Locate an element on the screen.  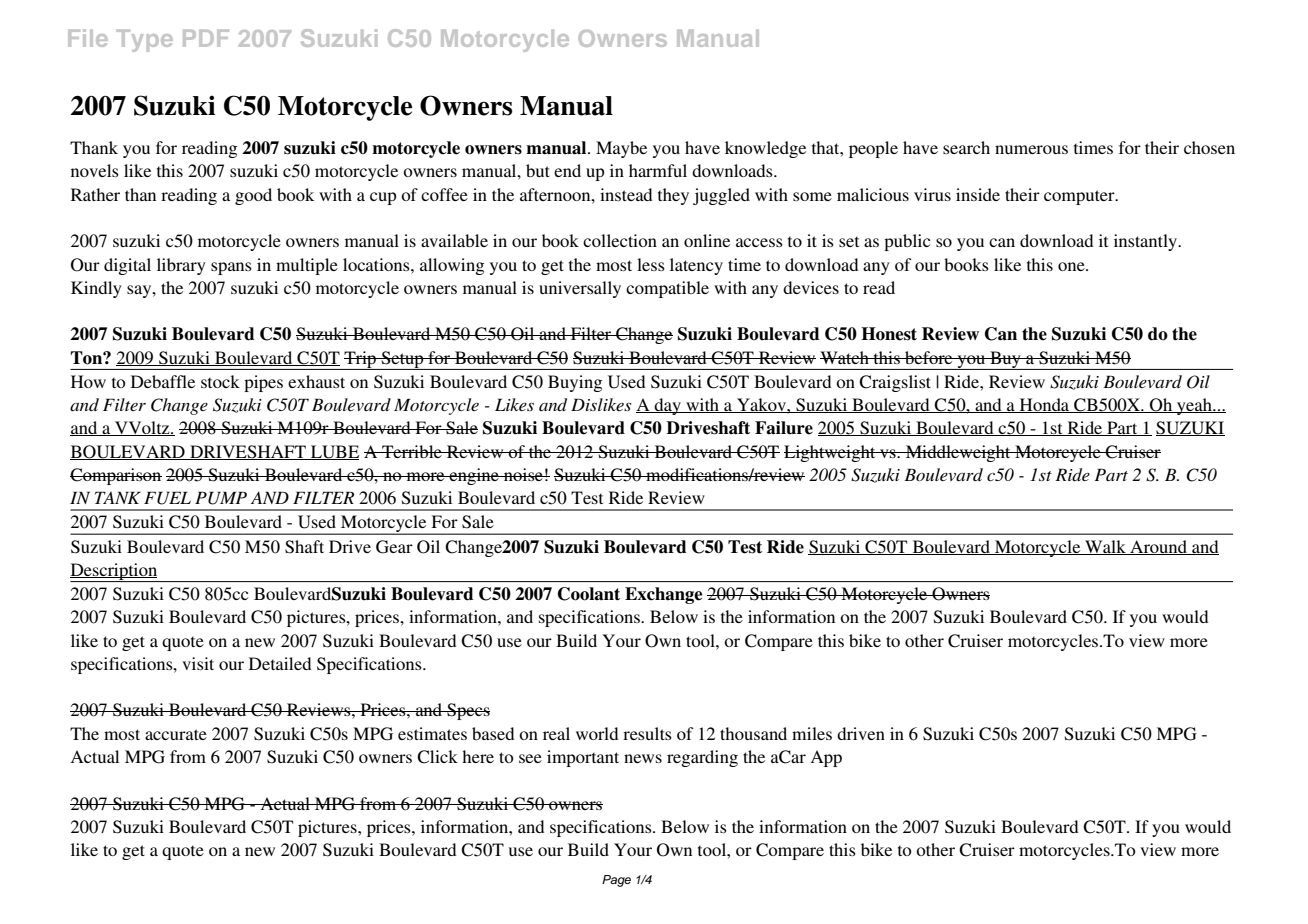
accurate is located at coordinates (176, 734).
